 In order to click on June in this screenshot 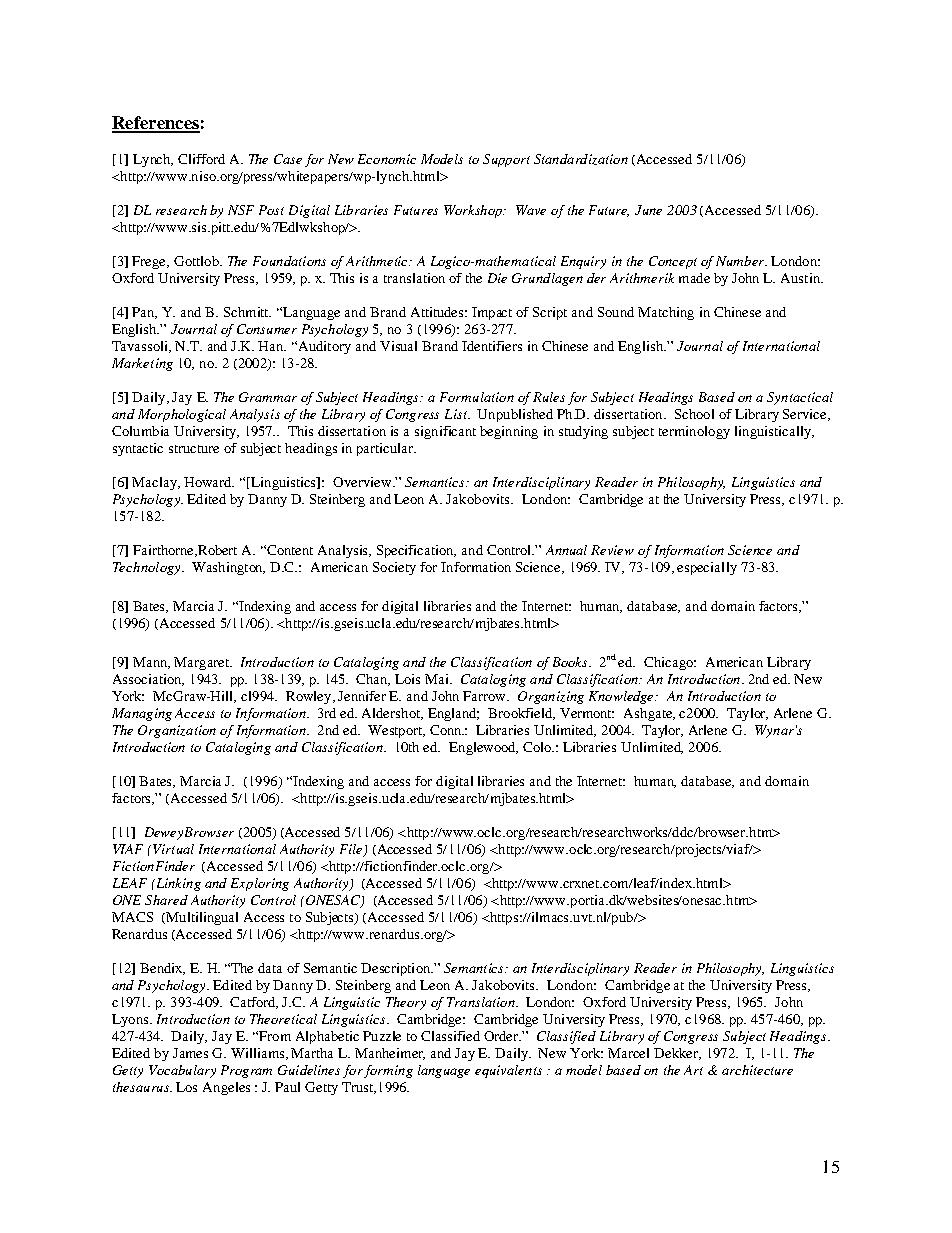, I will do `click(648, 210)`.
